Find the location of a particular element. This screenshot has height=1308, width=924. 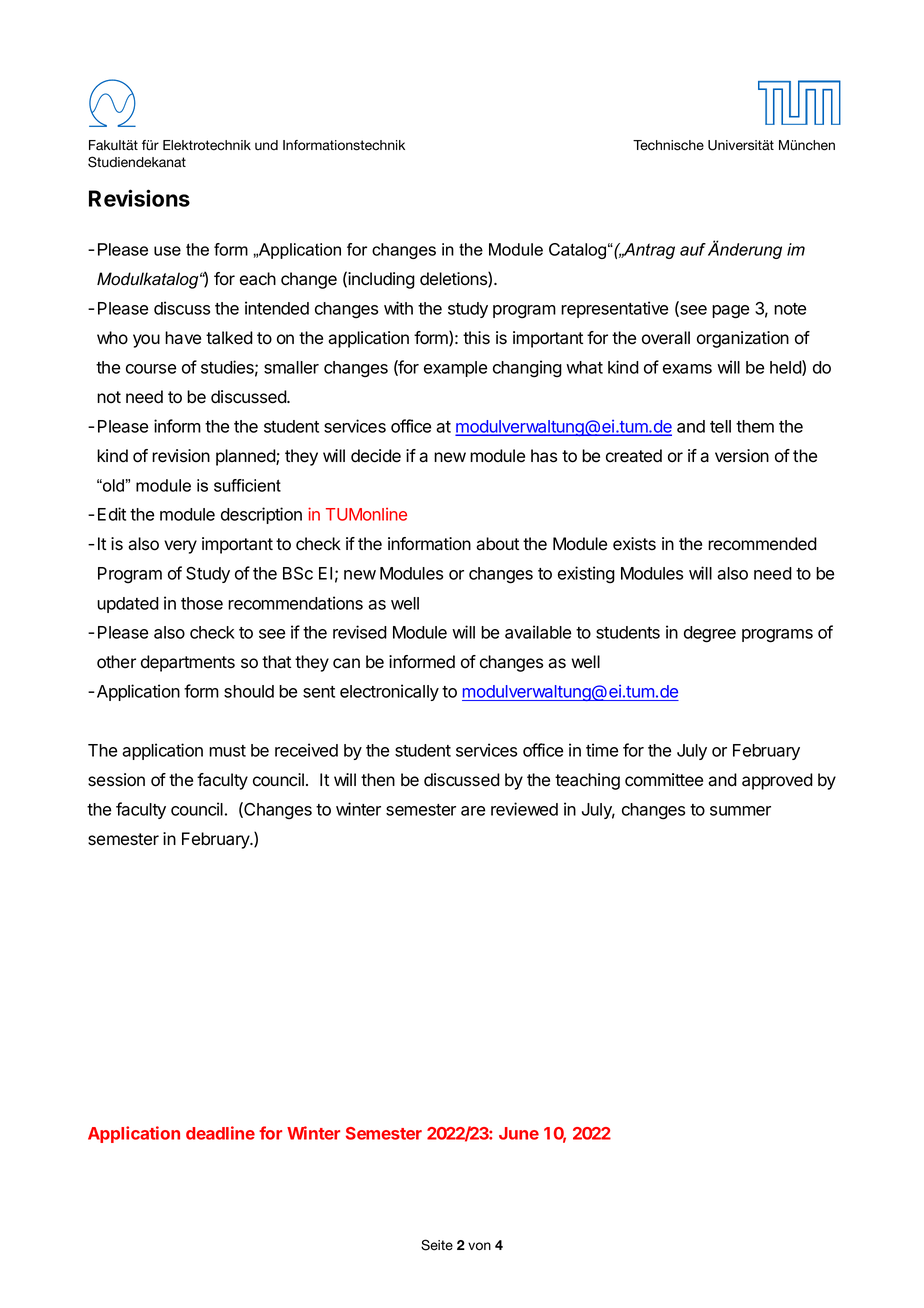

electronically is located at coordinates (389, 692).
